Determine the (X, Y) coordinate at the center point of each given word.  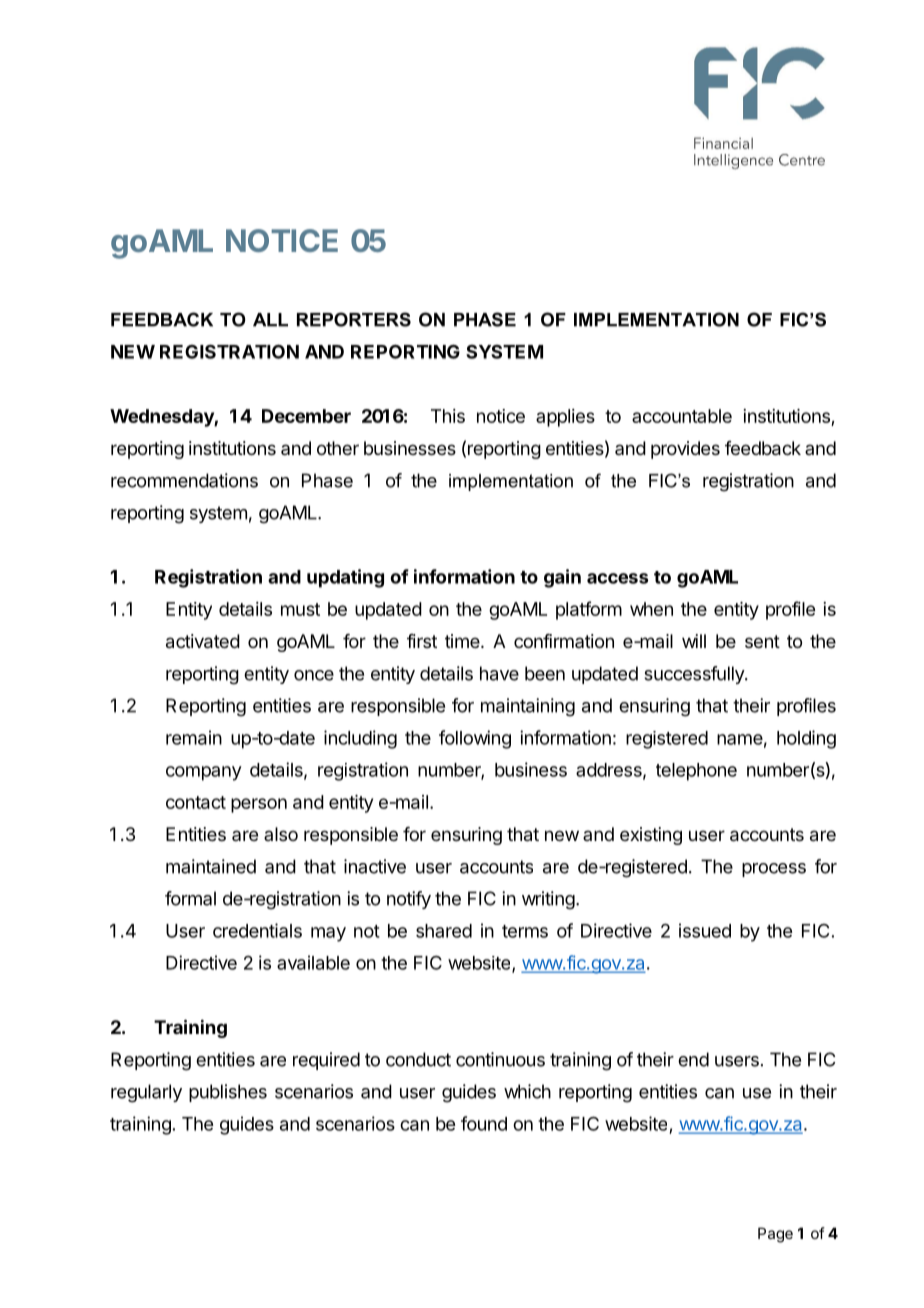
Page (775, 1235)
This (448, 416)
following (475, 739)
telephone (696, 772)
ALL (270, 320)
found (484, 1123)
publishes (228, 1093)
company (204, 773)
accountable (682, 416)
